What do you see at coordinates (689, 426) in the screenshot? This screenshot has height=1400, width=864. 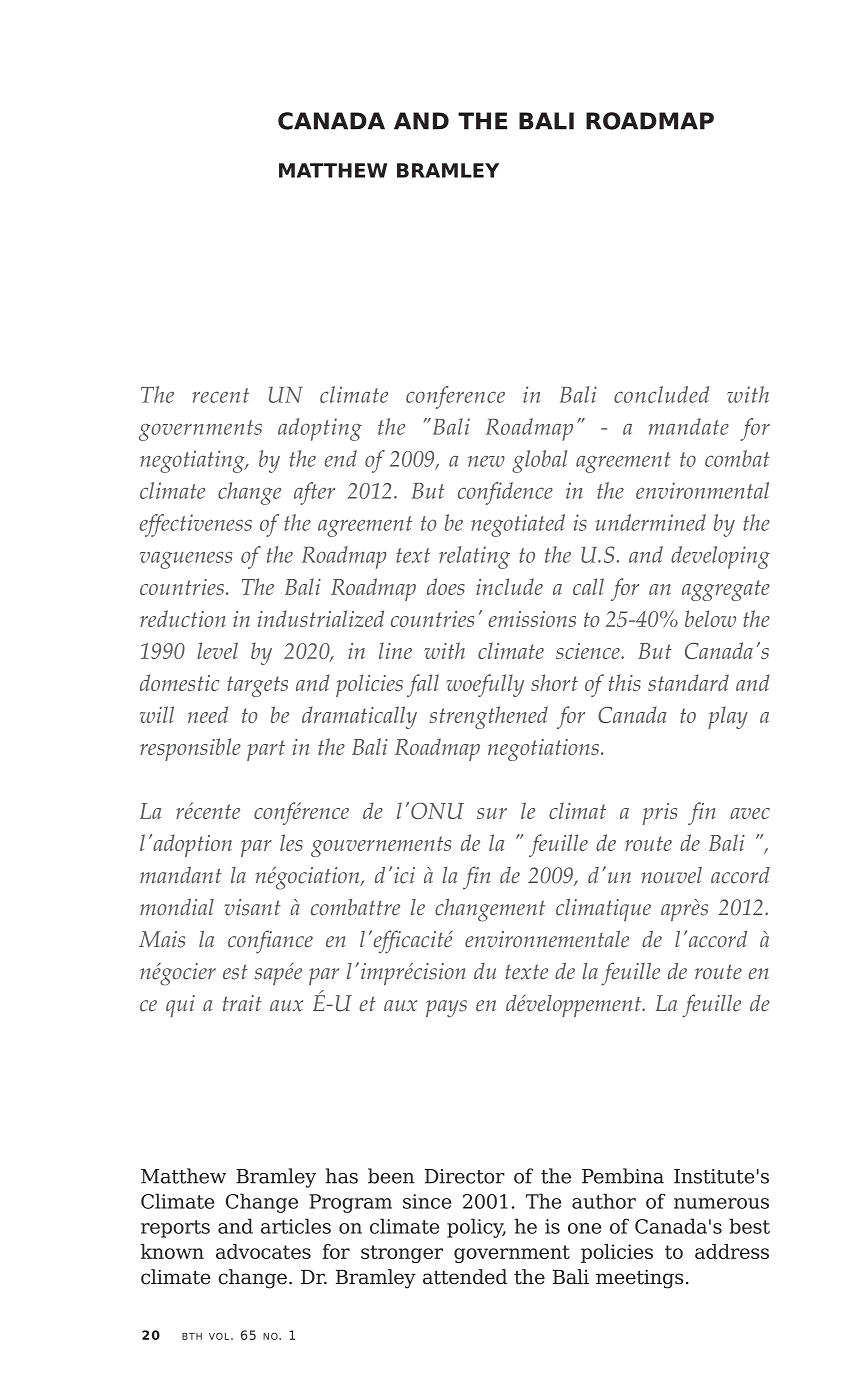 I see `mandate` at bounding box center [689, 426].
